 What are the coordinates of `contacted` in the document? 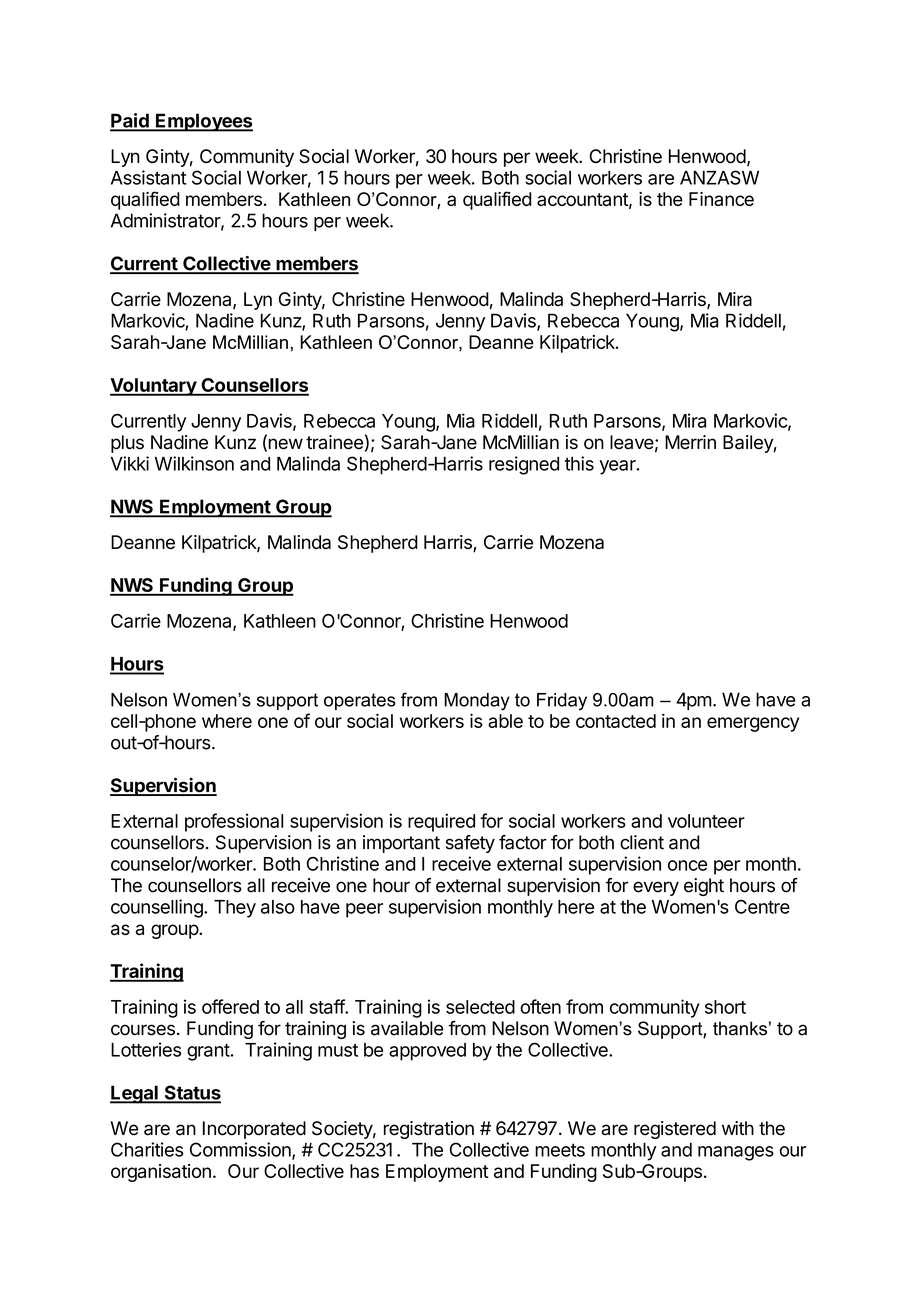 It's located at (616, 721).
